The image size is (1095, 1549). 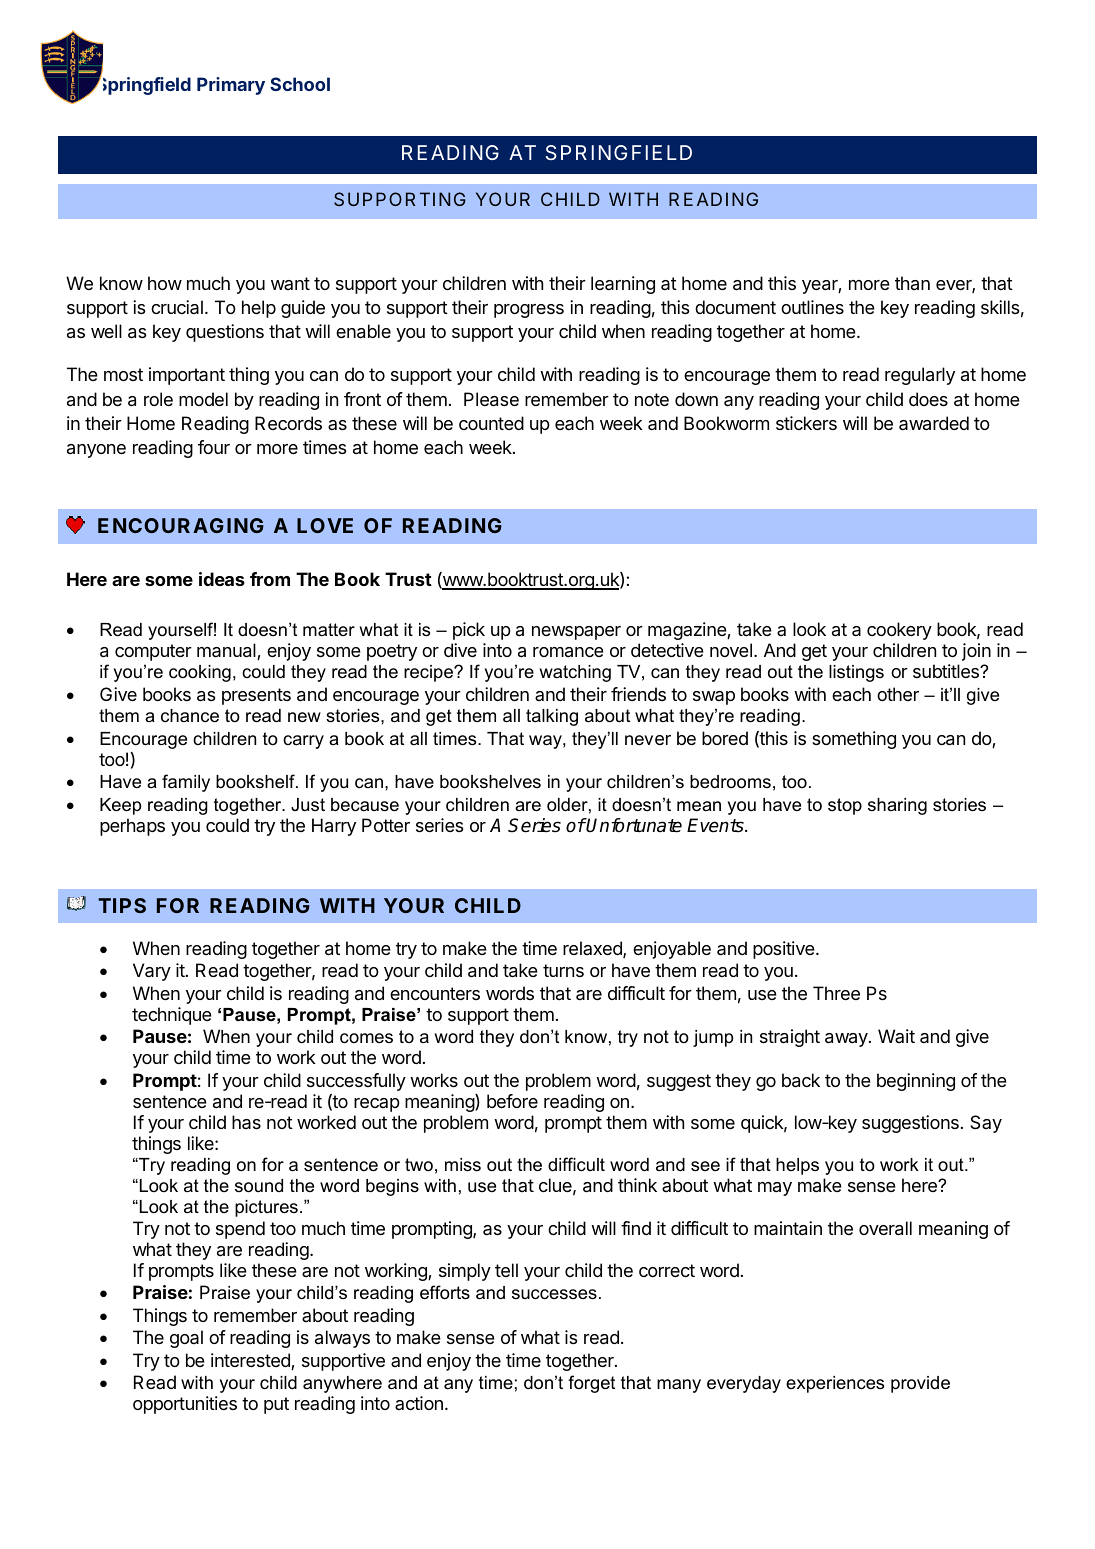 What do you see at coordinates (491, 423) in the page?
I see `counted` at bounding box center [491, 423].
